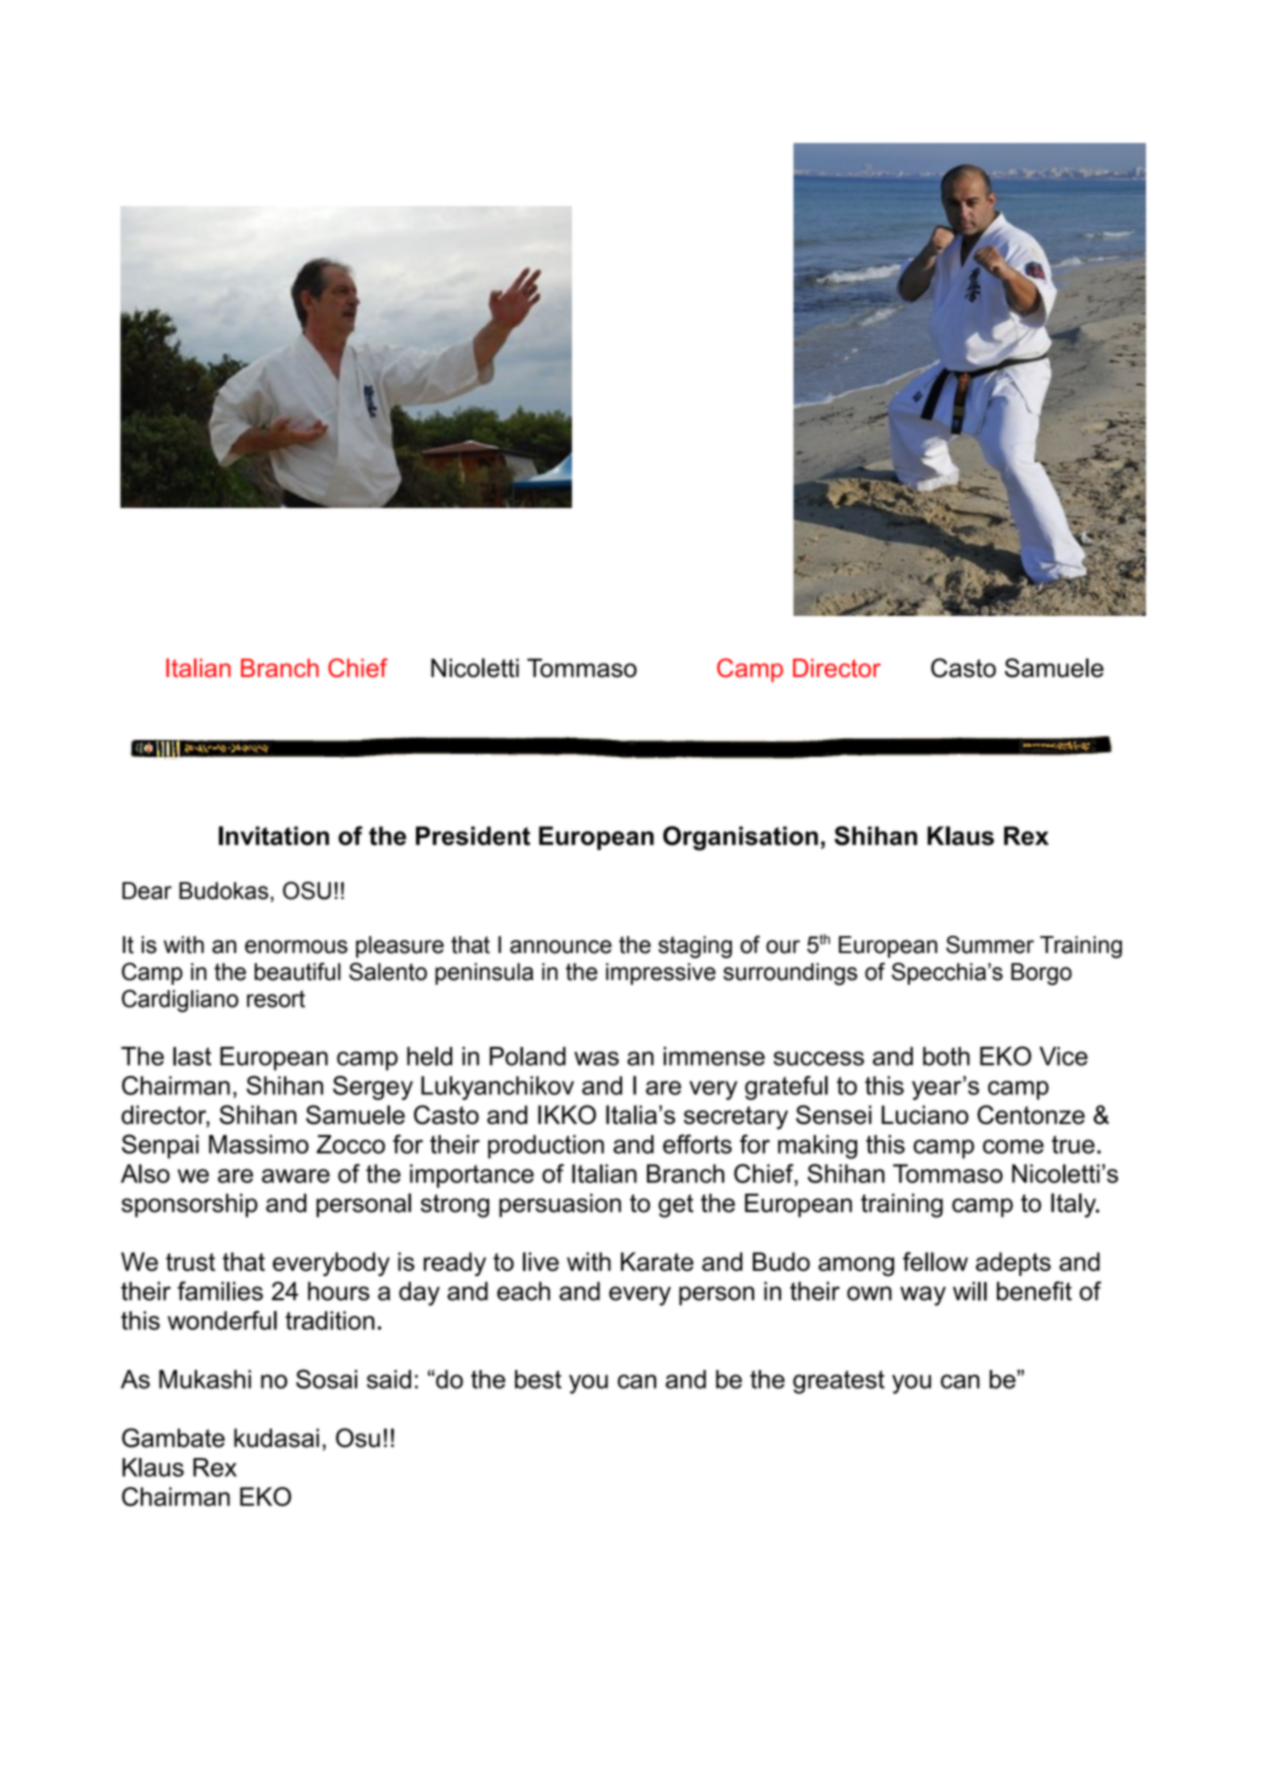 The height and width of the screenshot is (1792, 1266). I want to click on best, so click(538, 1379).
